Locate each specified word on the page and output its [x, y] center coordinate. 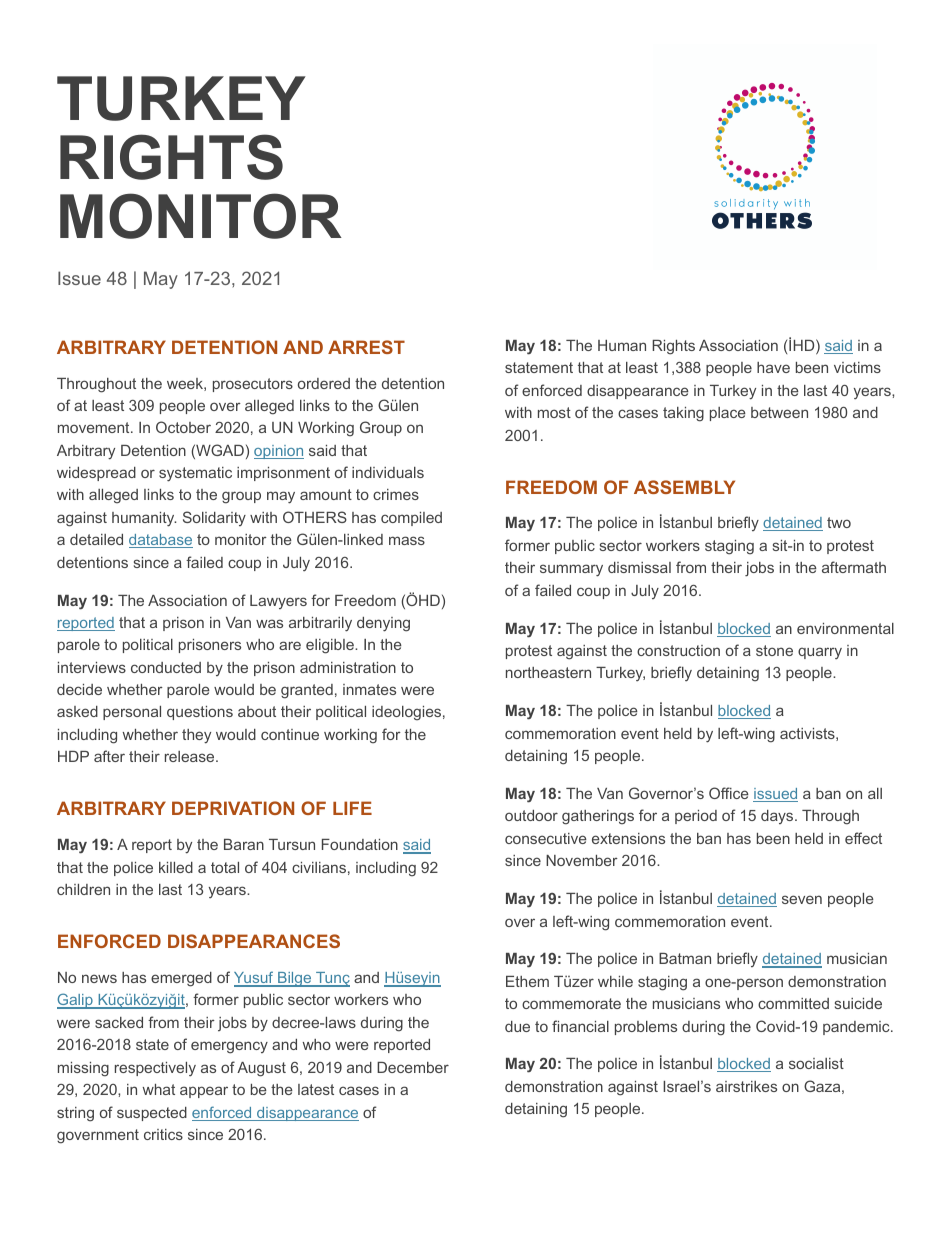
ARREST [366, 347]
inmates [369, 689]
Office [729, 793]
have [773, 367]
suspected [152, 1114]
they [196, 736]
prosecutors [253, 385]
